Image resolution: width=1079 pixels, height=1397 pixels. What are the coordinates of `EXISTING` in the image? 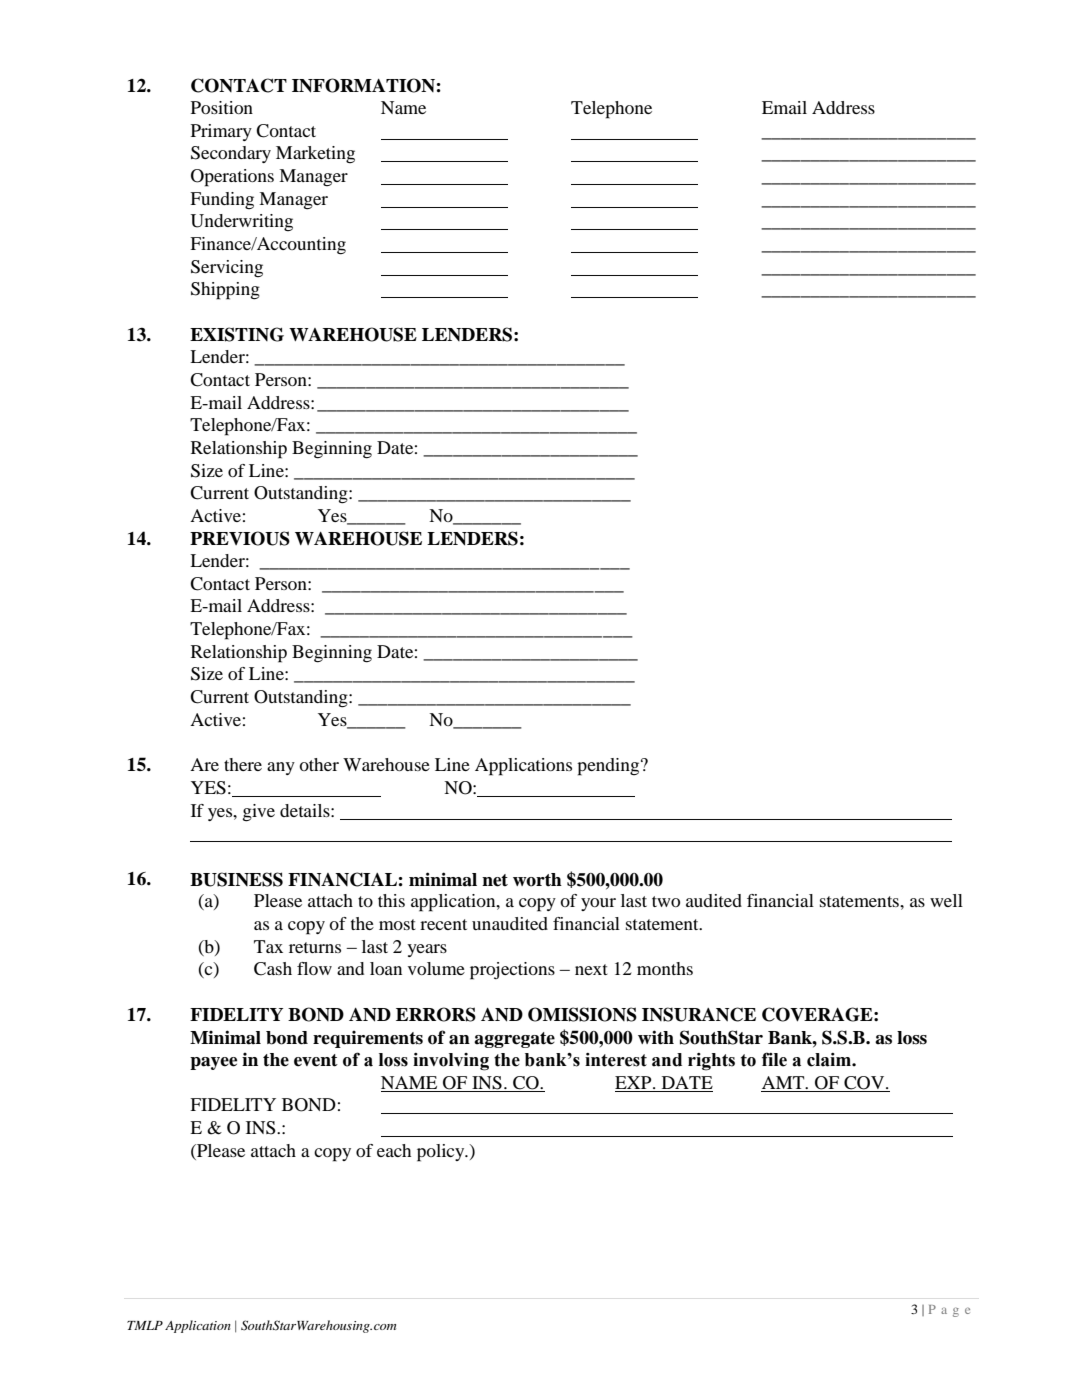 It's located at (237, 334).
